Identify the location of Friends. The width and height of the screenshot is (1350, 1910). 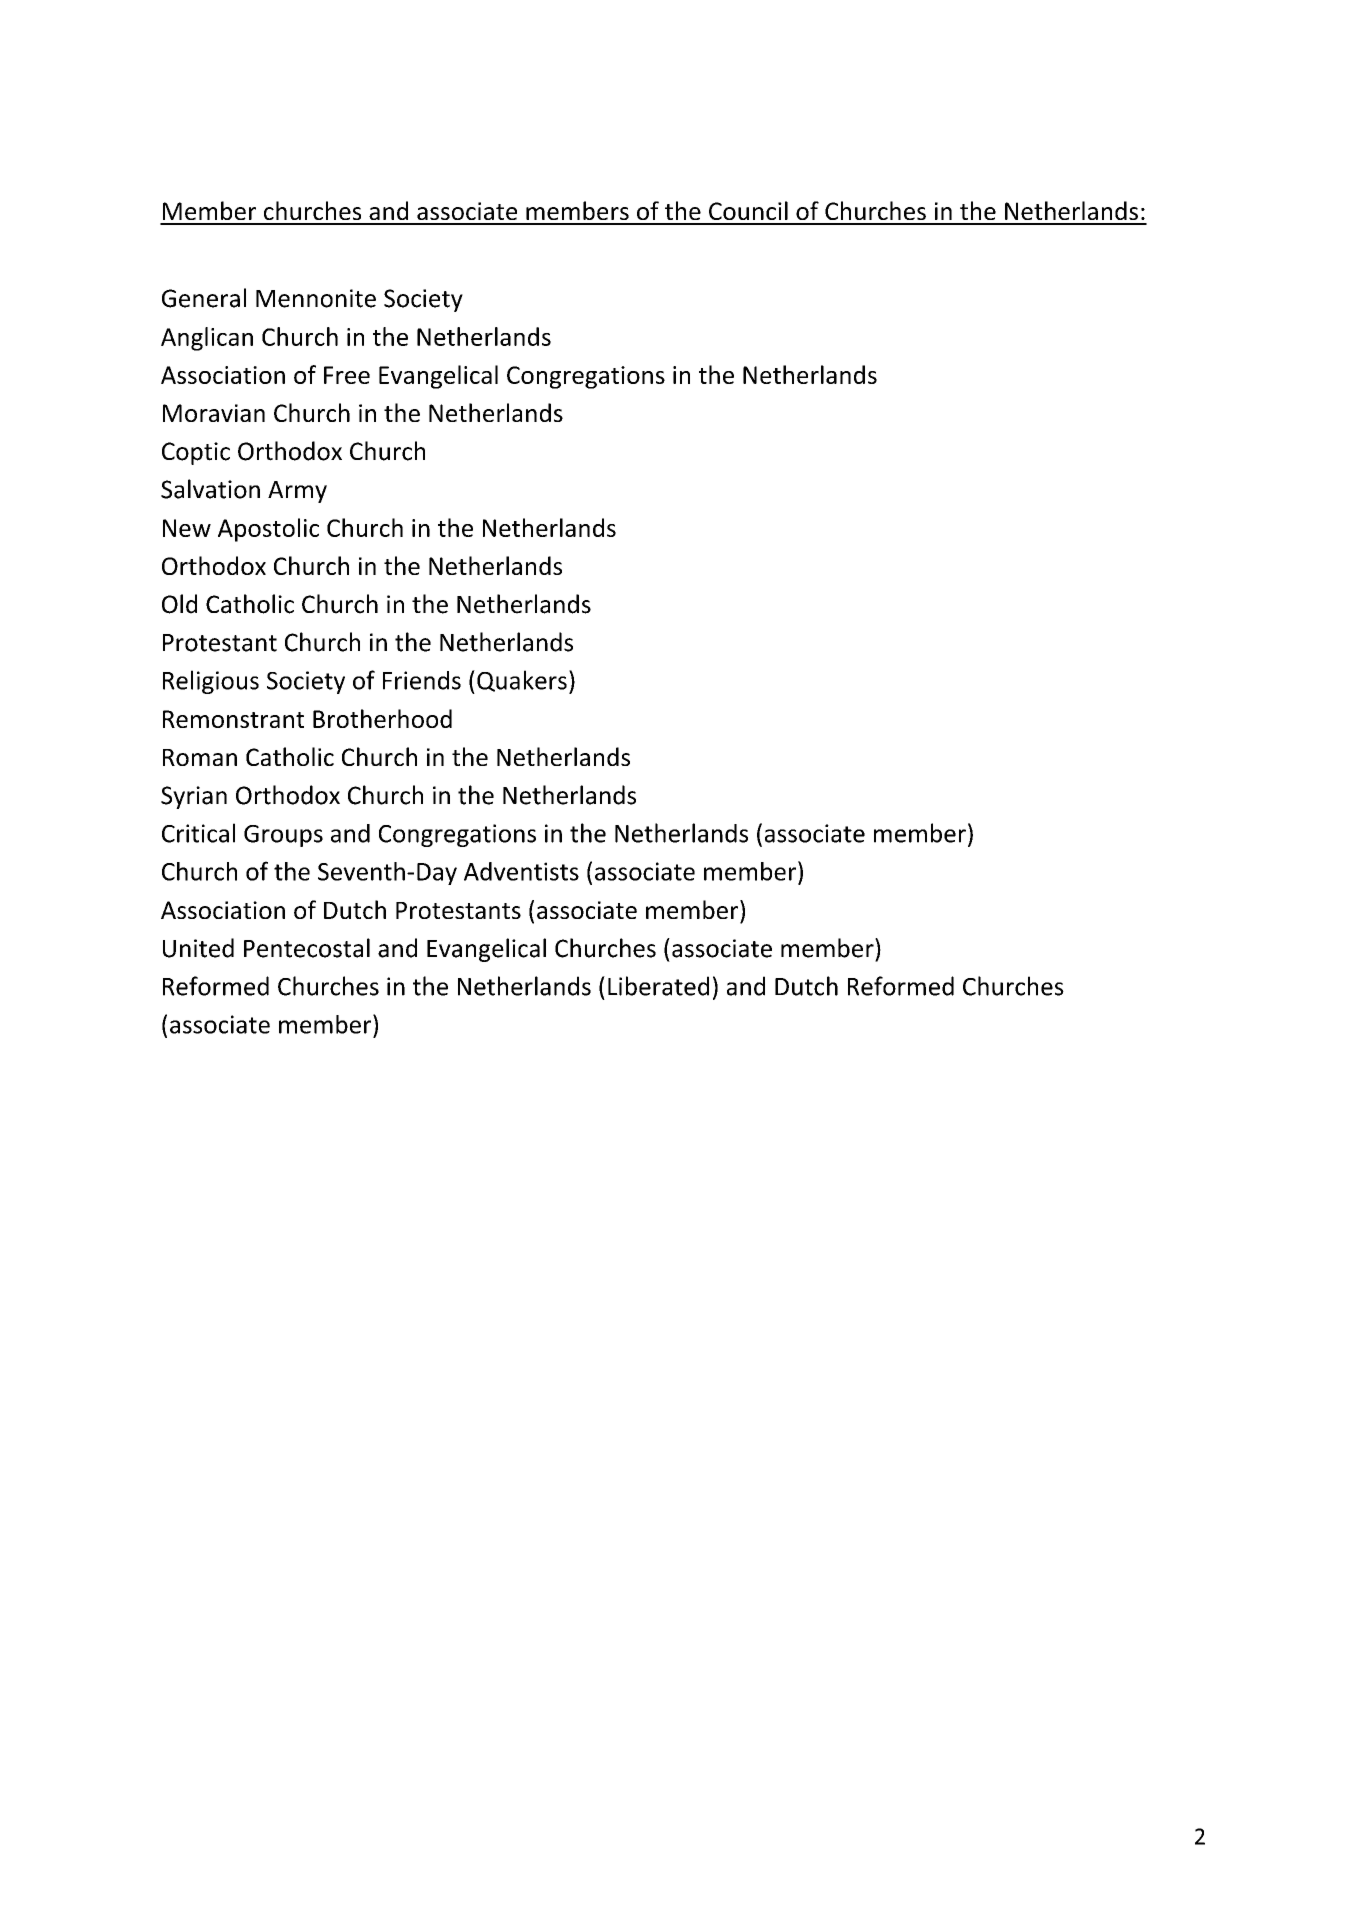
(422, 680).
